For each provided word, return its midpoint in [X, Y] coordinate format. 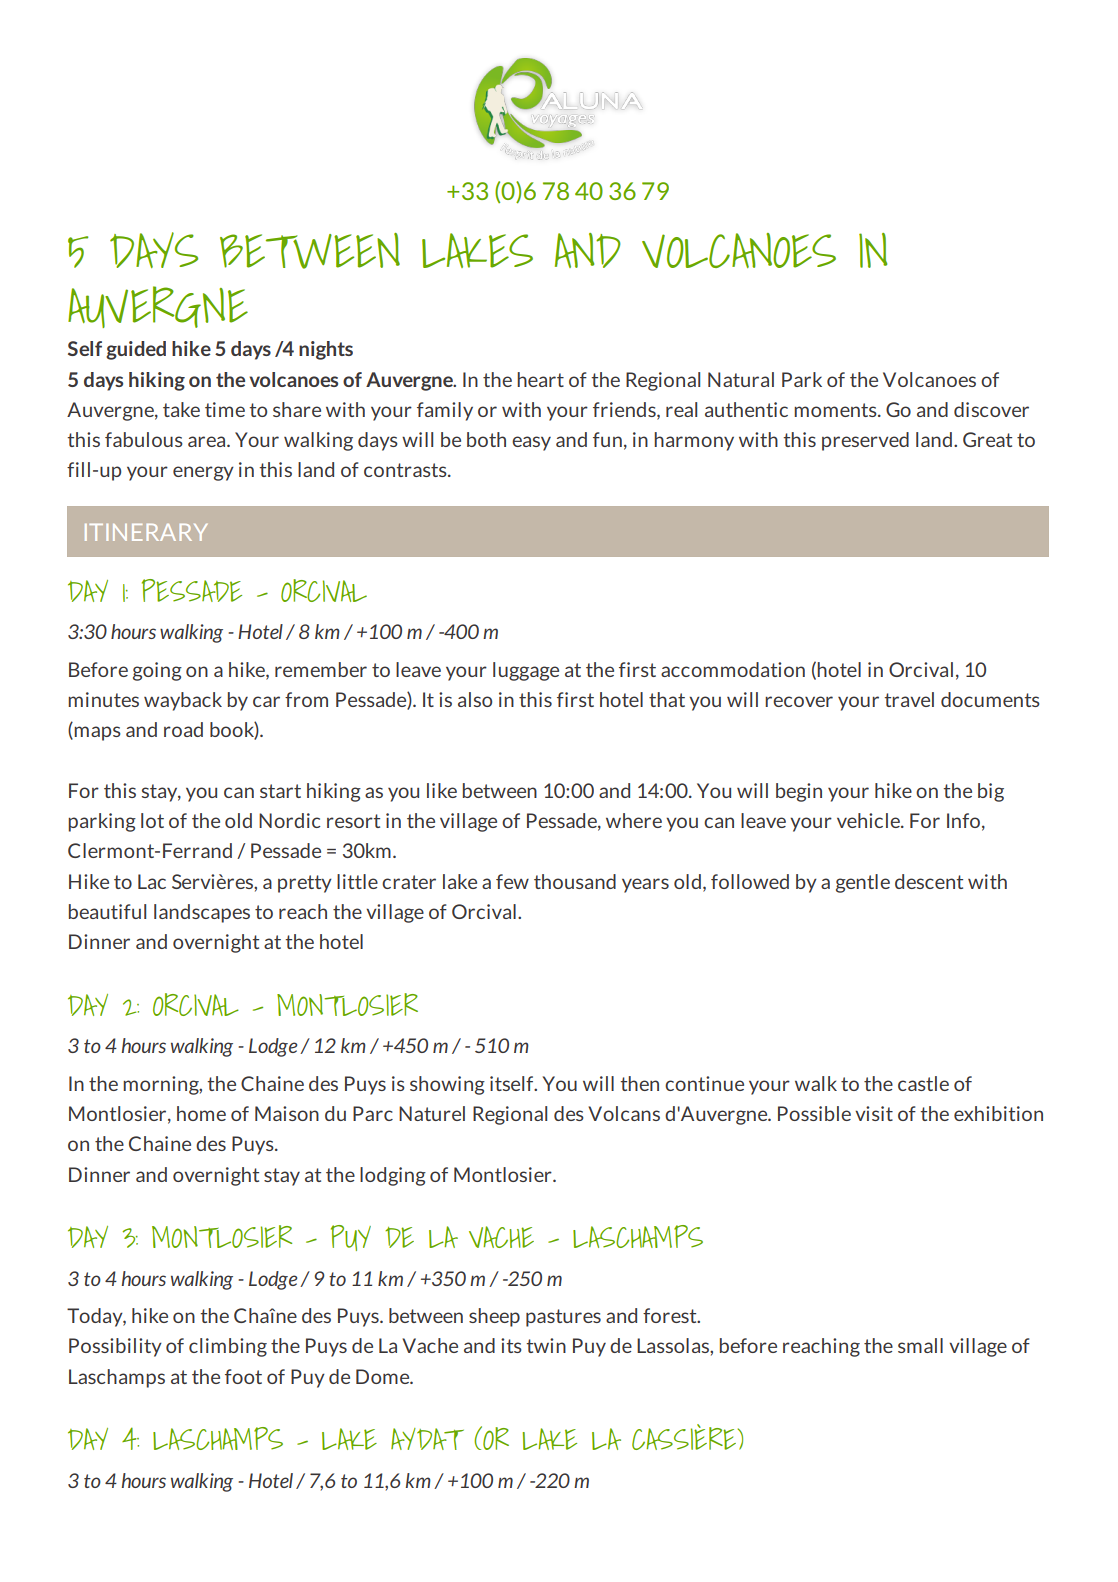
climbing [228, 1347]
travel [909, 699]
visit [874, 1113]
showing [447, 1085]
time [225, 409]
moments [836, 410]
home [201, 1113]
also [475, 699]
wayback [183, 701]
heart [540, 379]
